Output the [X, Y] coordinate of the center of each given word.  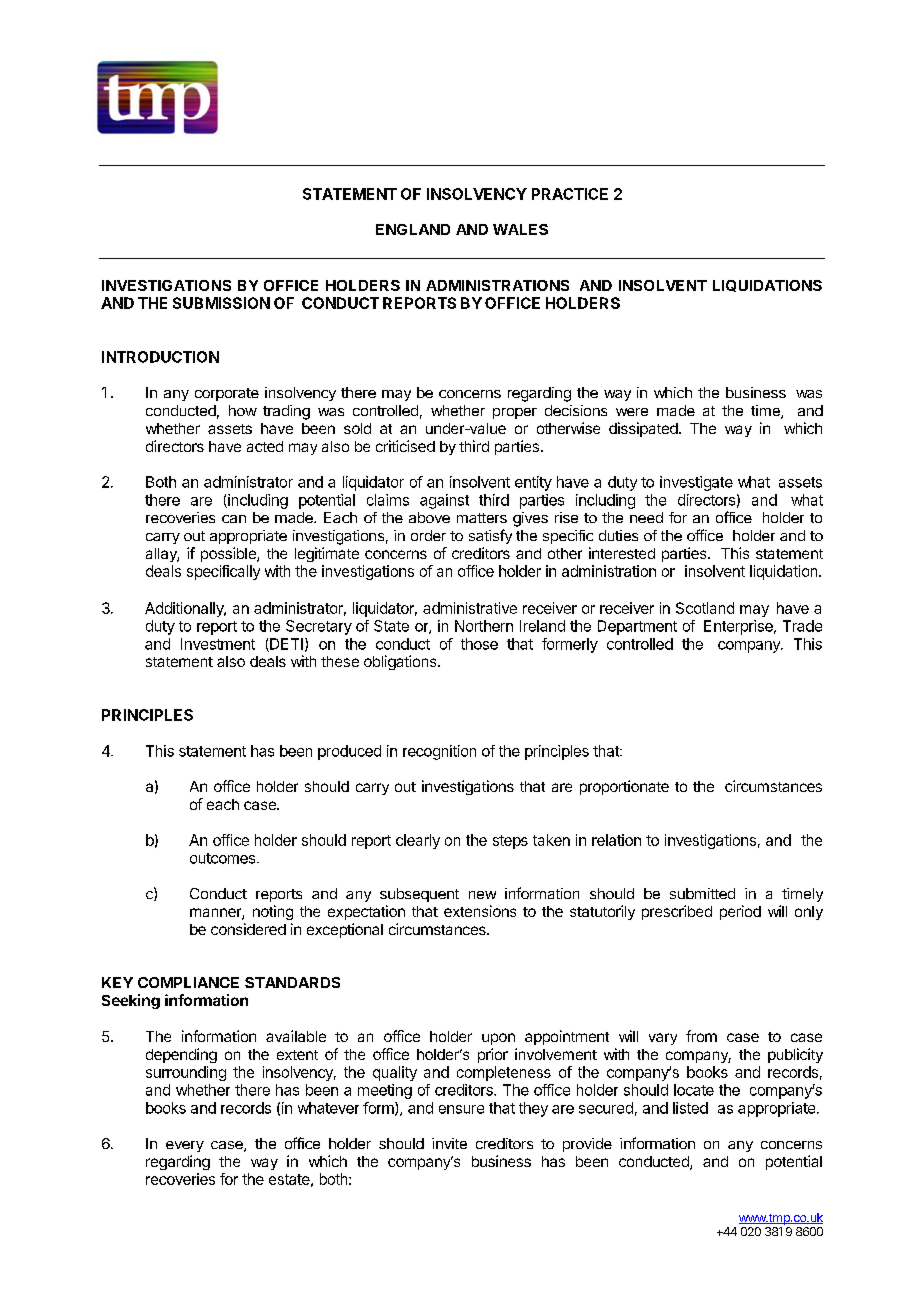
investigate [696, 483]
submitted [702, 893]
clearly [418, 841]
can [234, 519]
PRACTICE [570, 194]
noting [273, 912]
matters [482, 518]
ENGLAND [413, 229]
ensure [461, 1109]
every [185, 1146]
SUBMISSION [221, 303]
